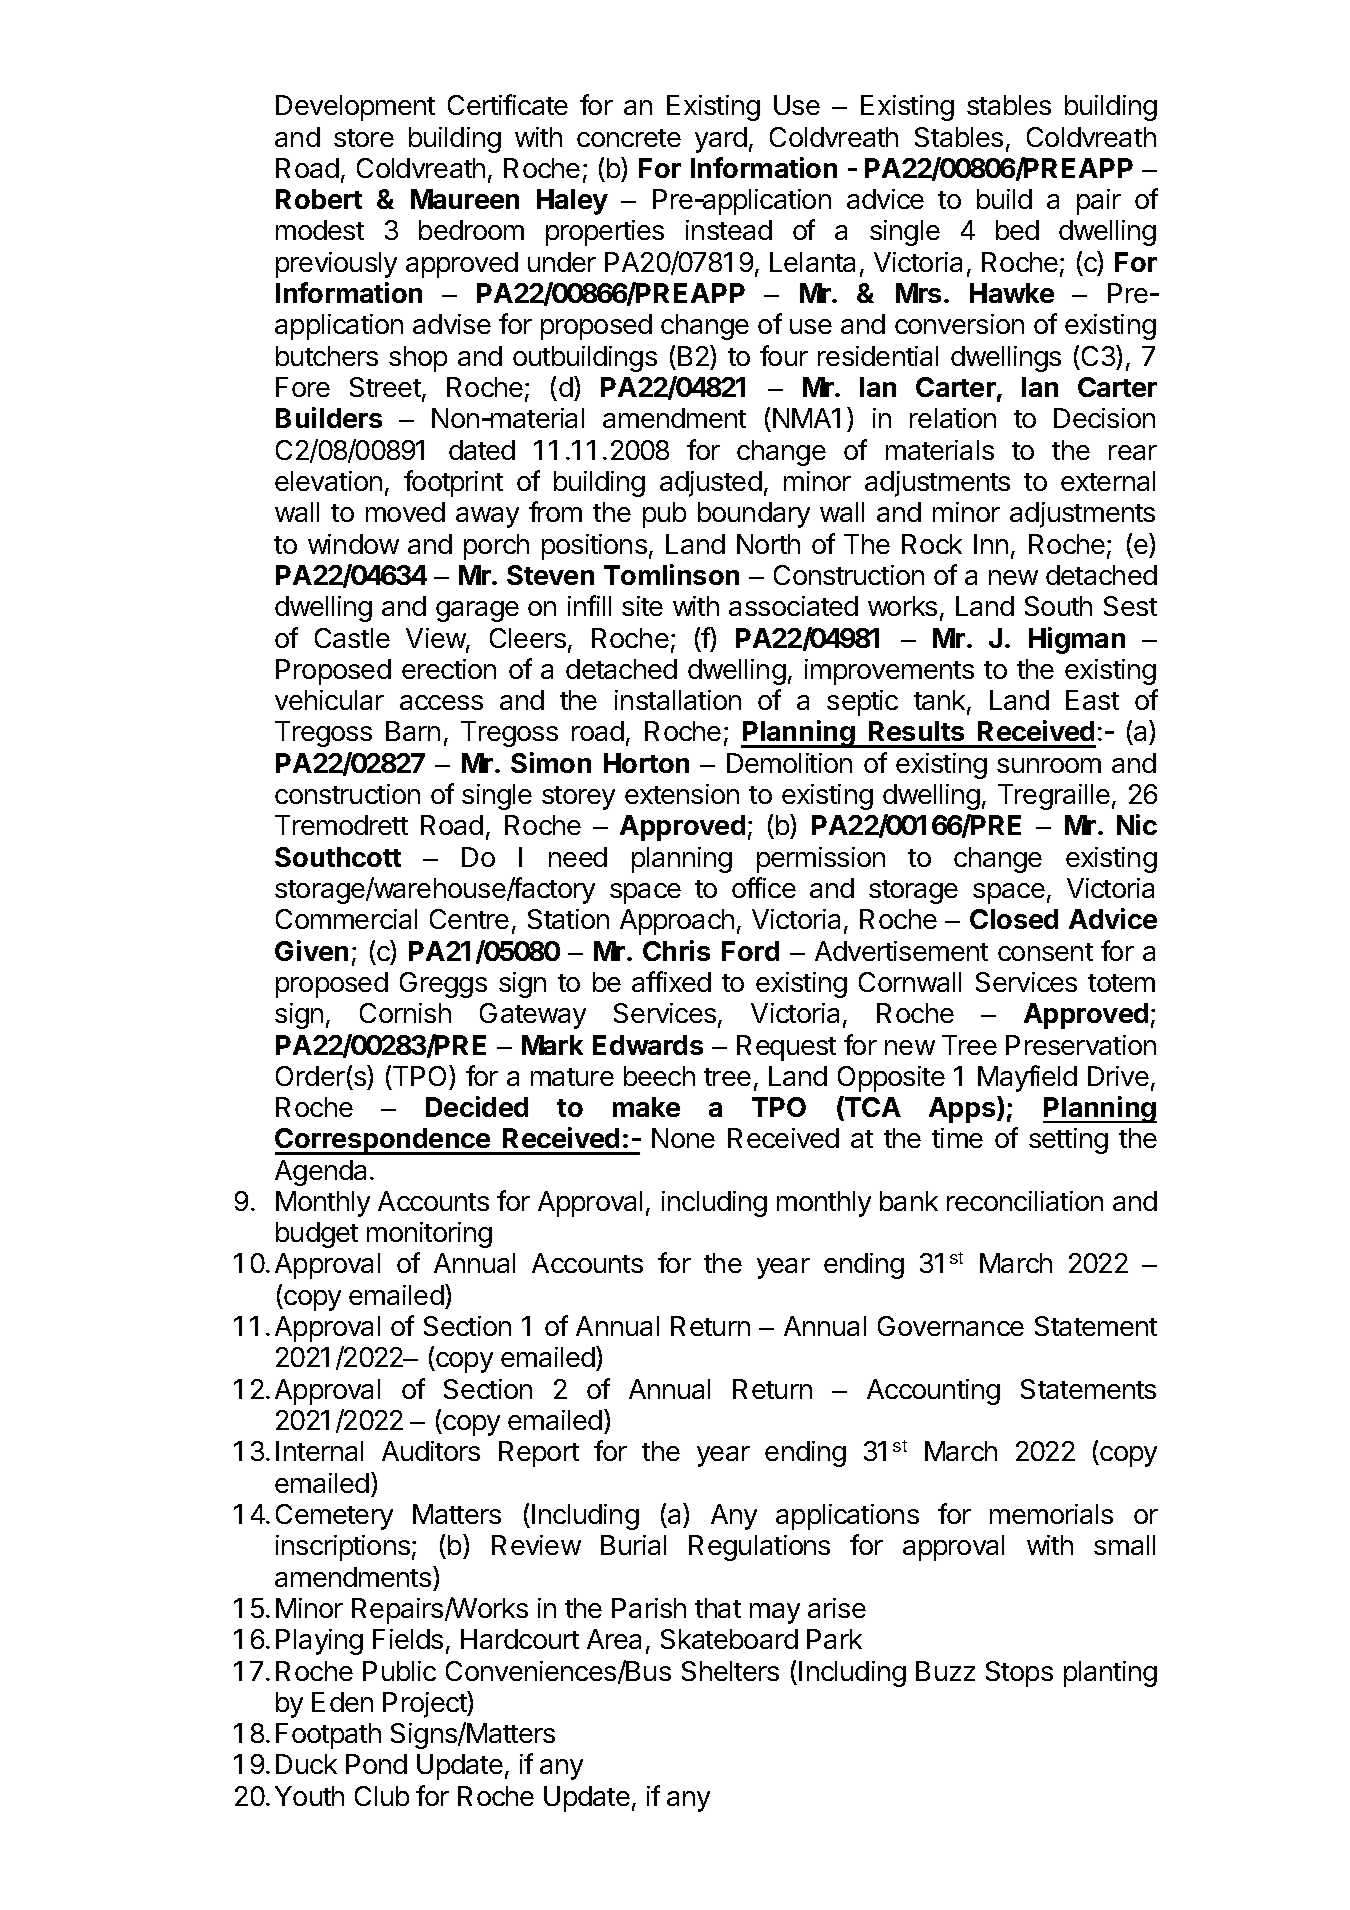 The height and width of the image is (1910, 1350). Describe the element at coordinates (1045, 952) in the image. I see `consent` at that location.
